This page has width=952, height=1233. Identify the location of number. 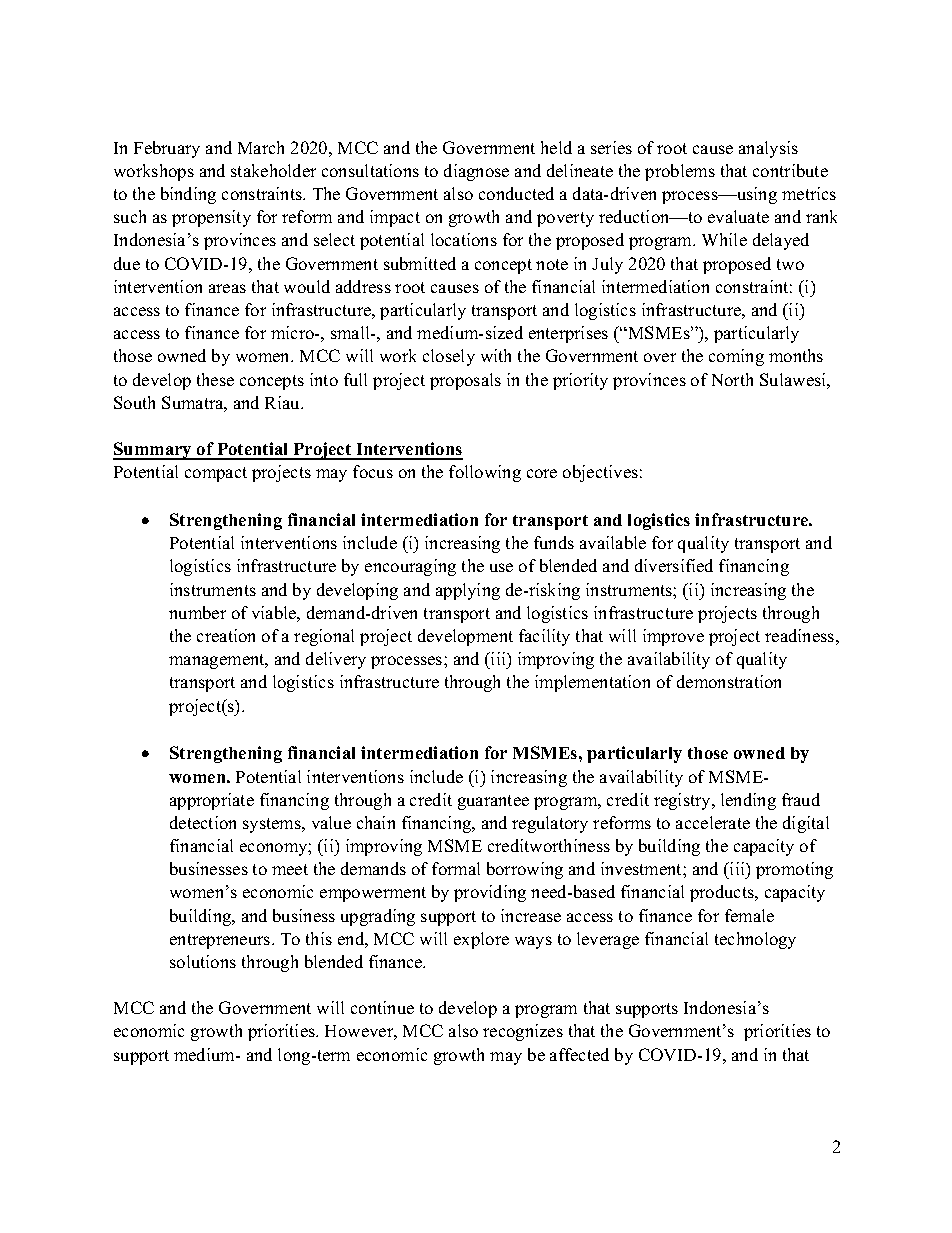
(197, 612).
